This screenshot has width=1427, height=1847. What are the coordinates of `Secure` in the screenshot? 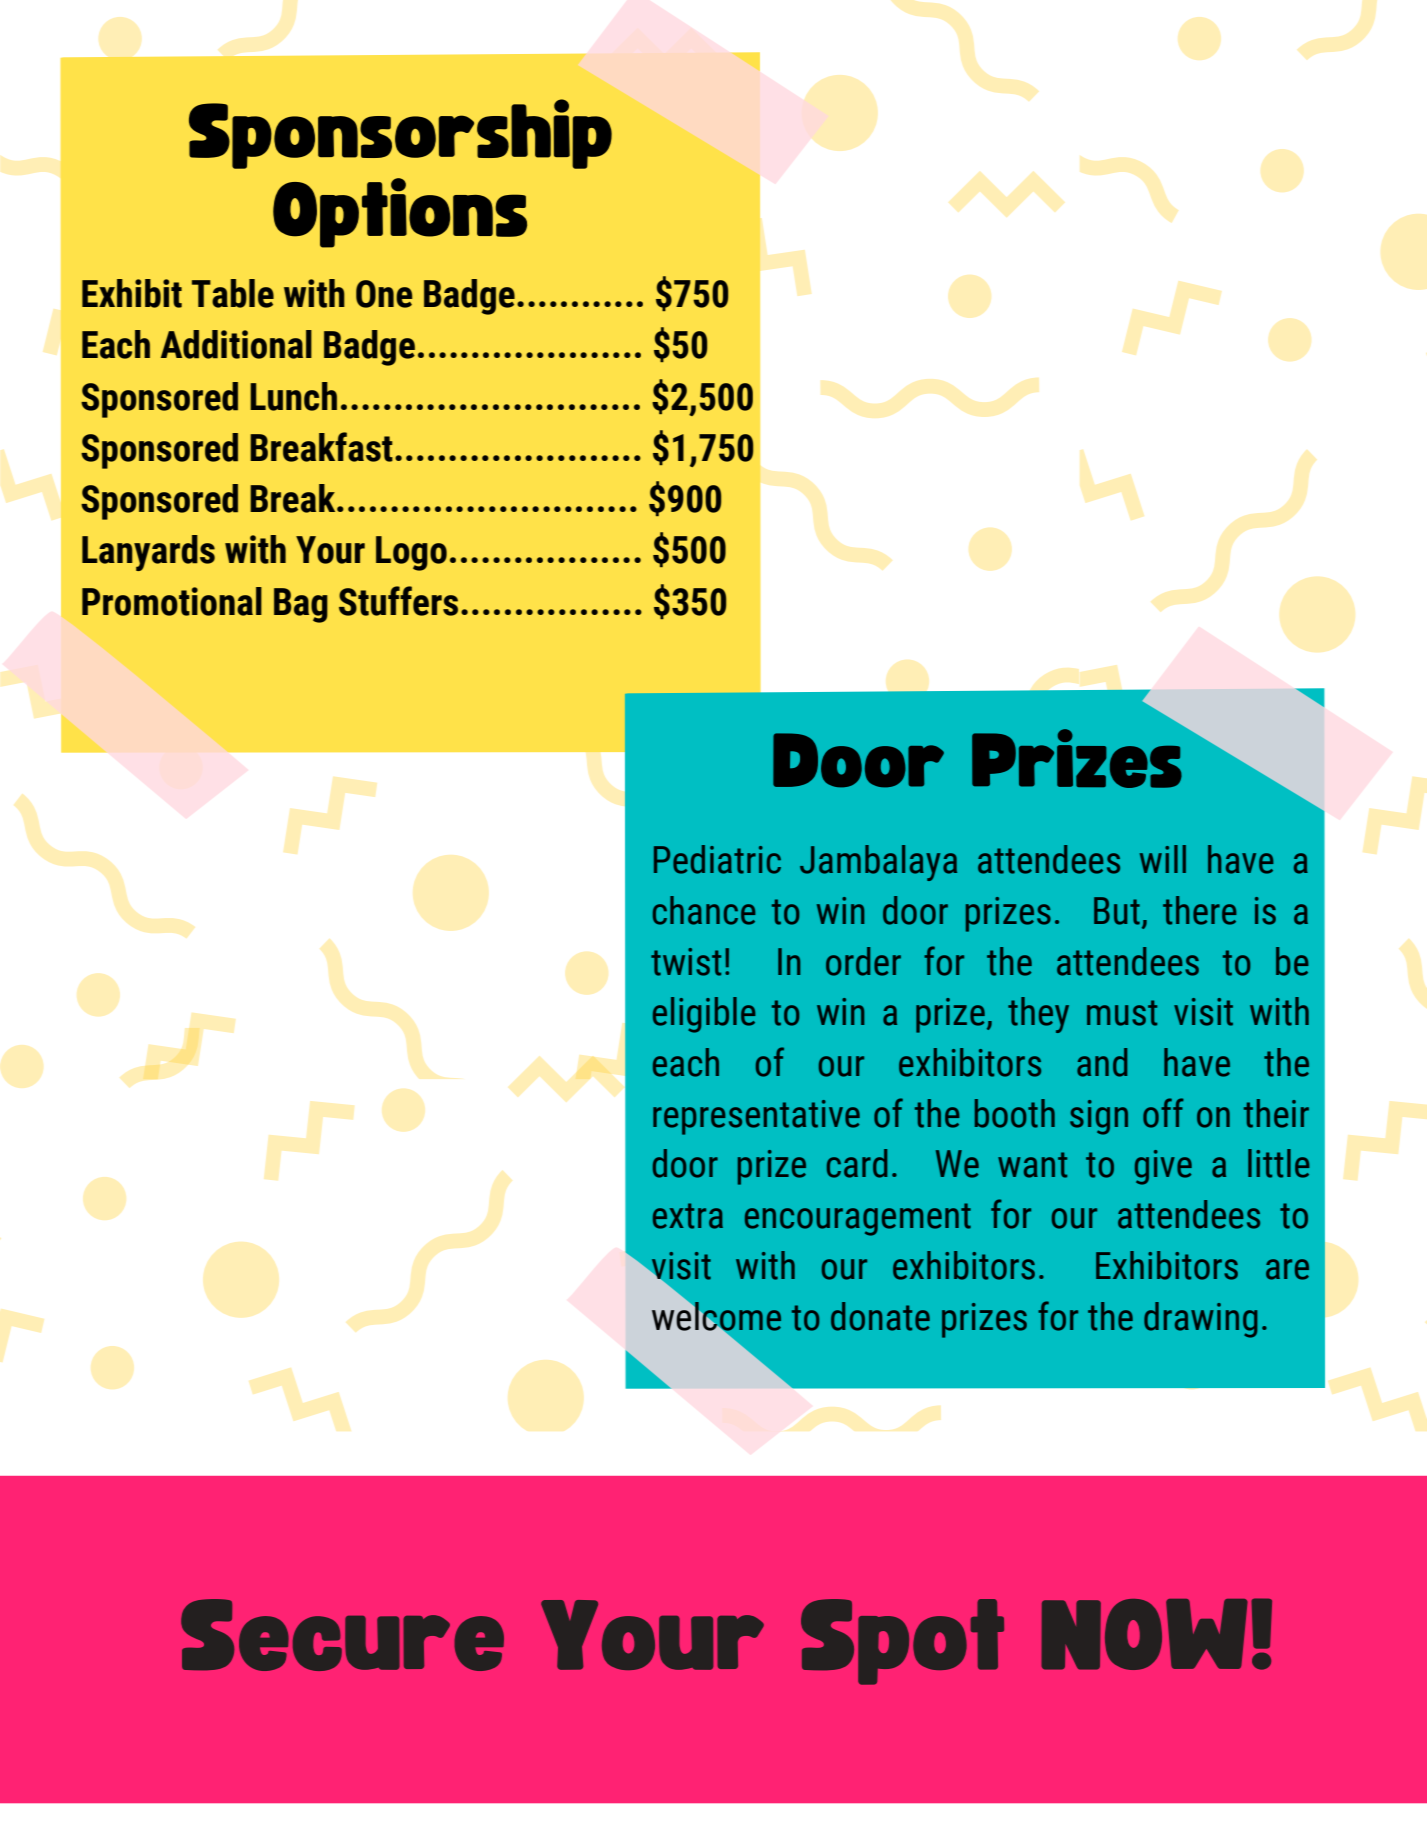 It's located at (342, 1635).
